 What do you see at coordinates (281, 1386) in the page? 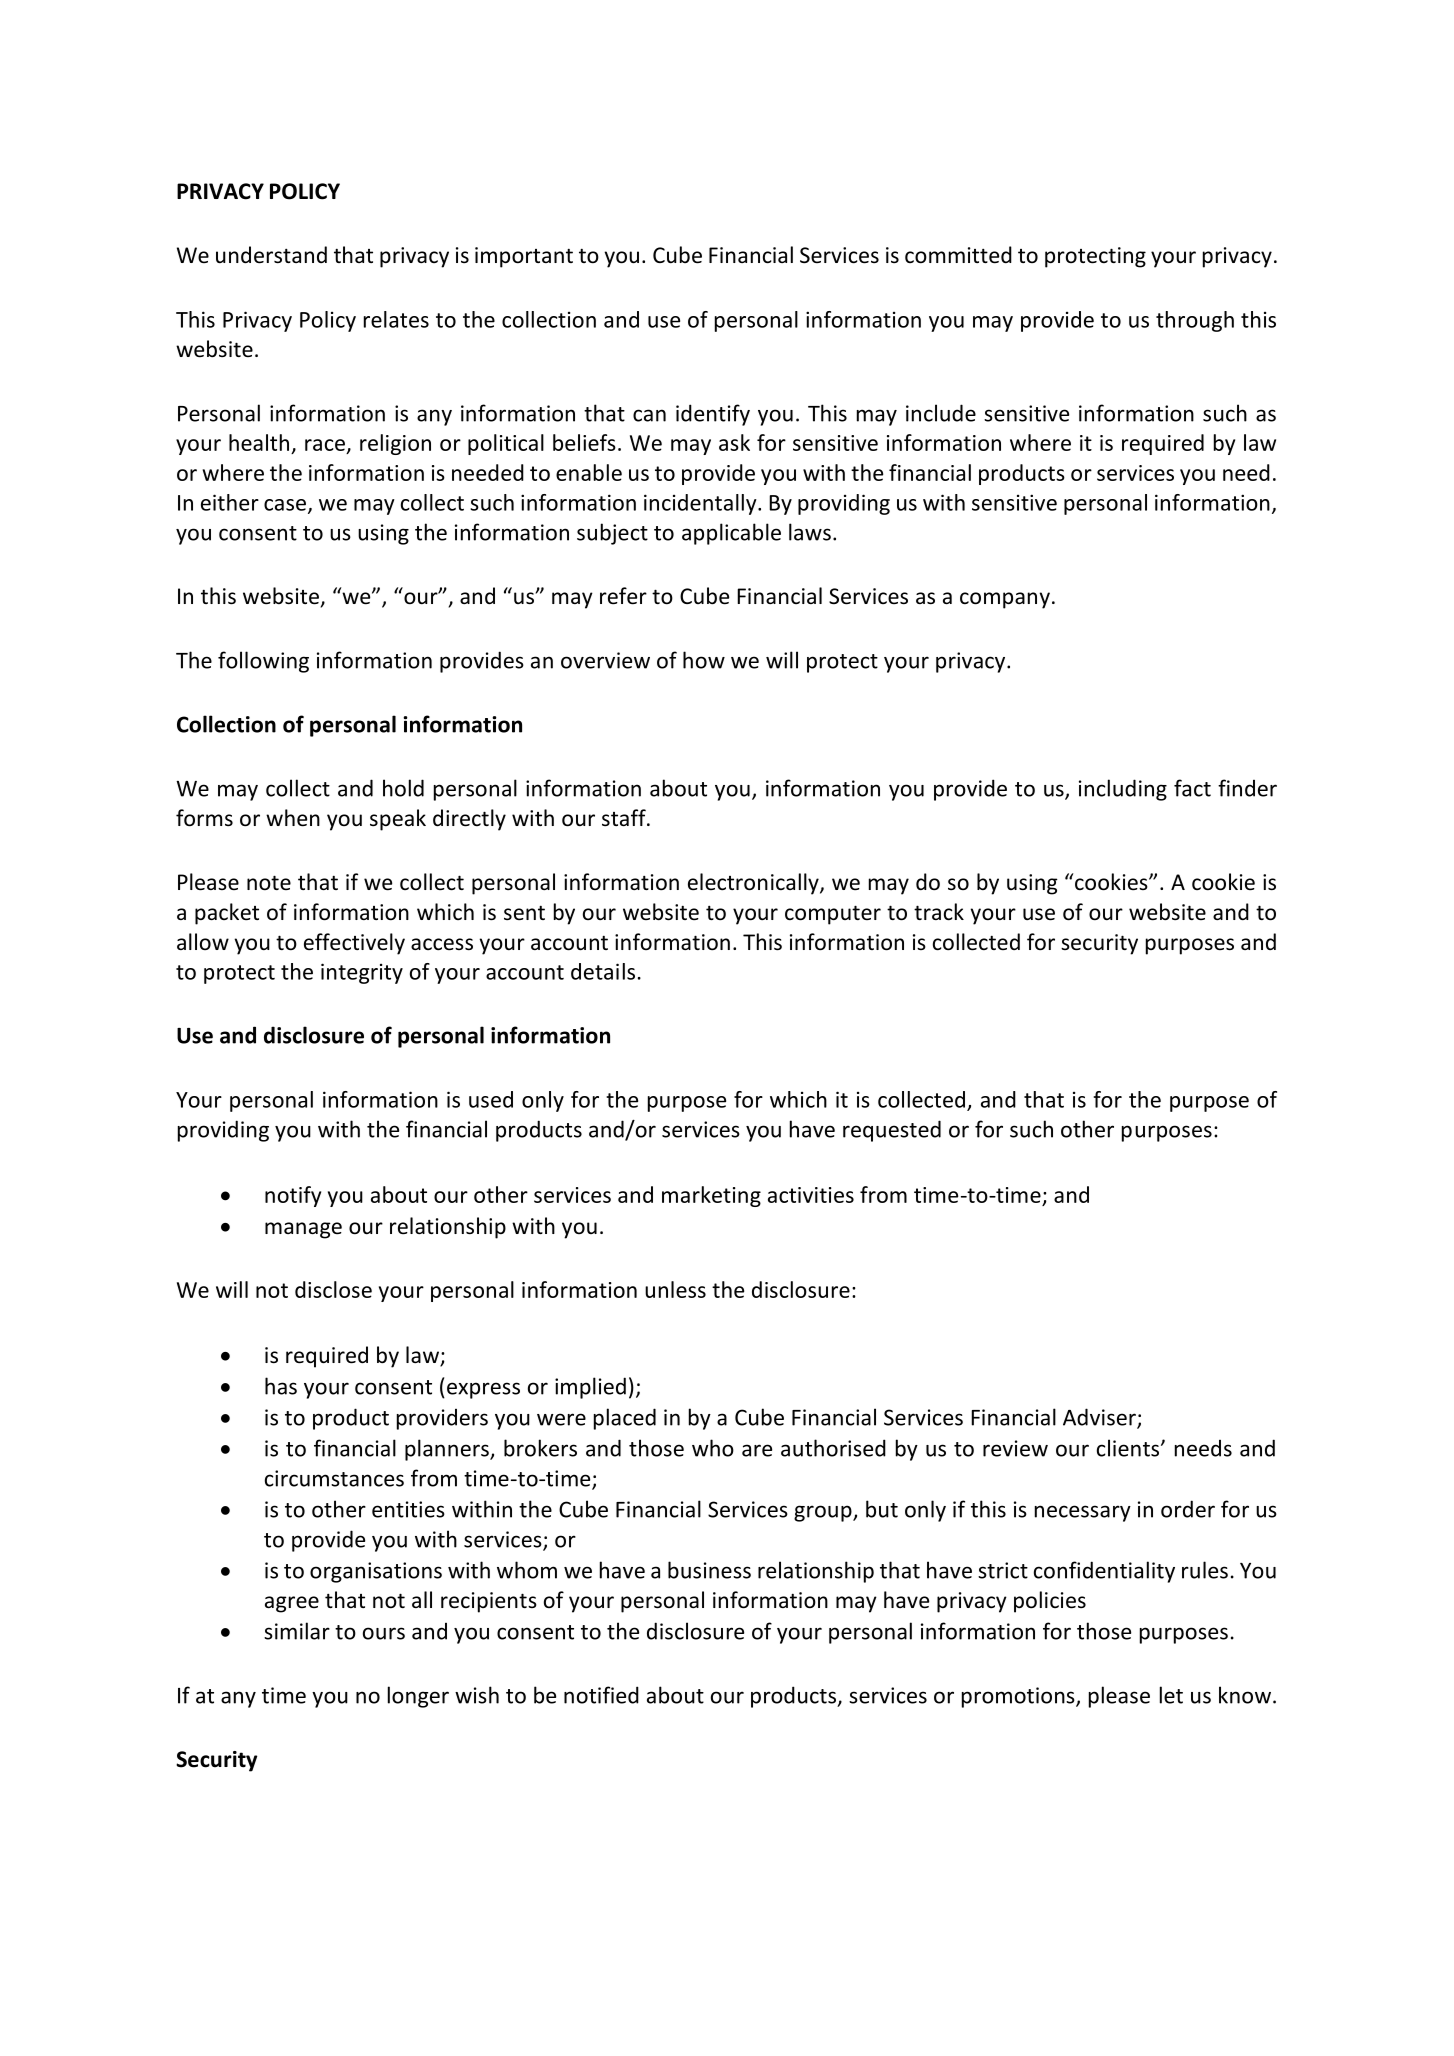
I see `has` at bounding box center [281, 1386].
